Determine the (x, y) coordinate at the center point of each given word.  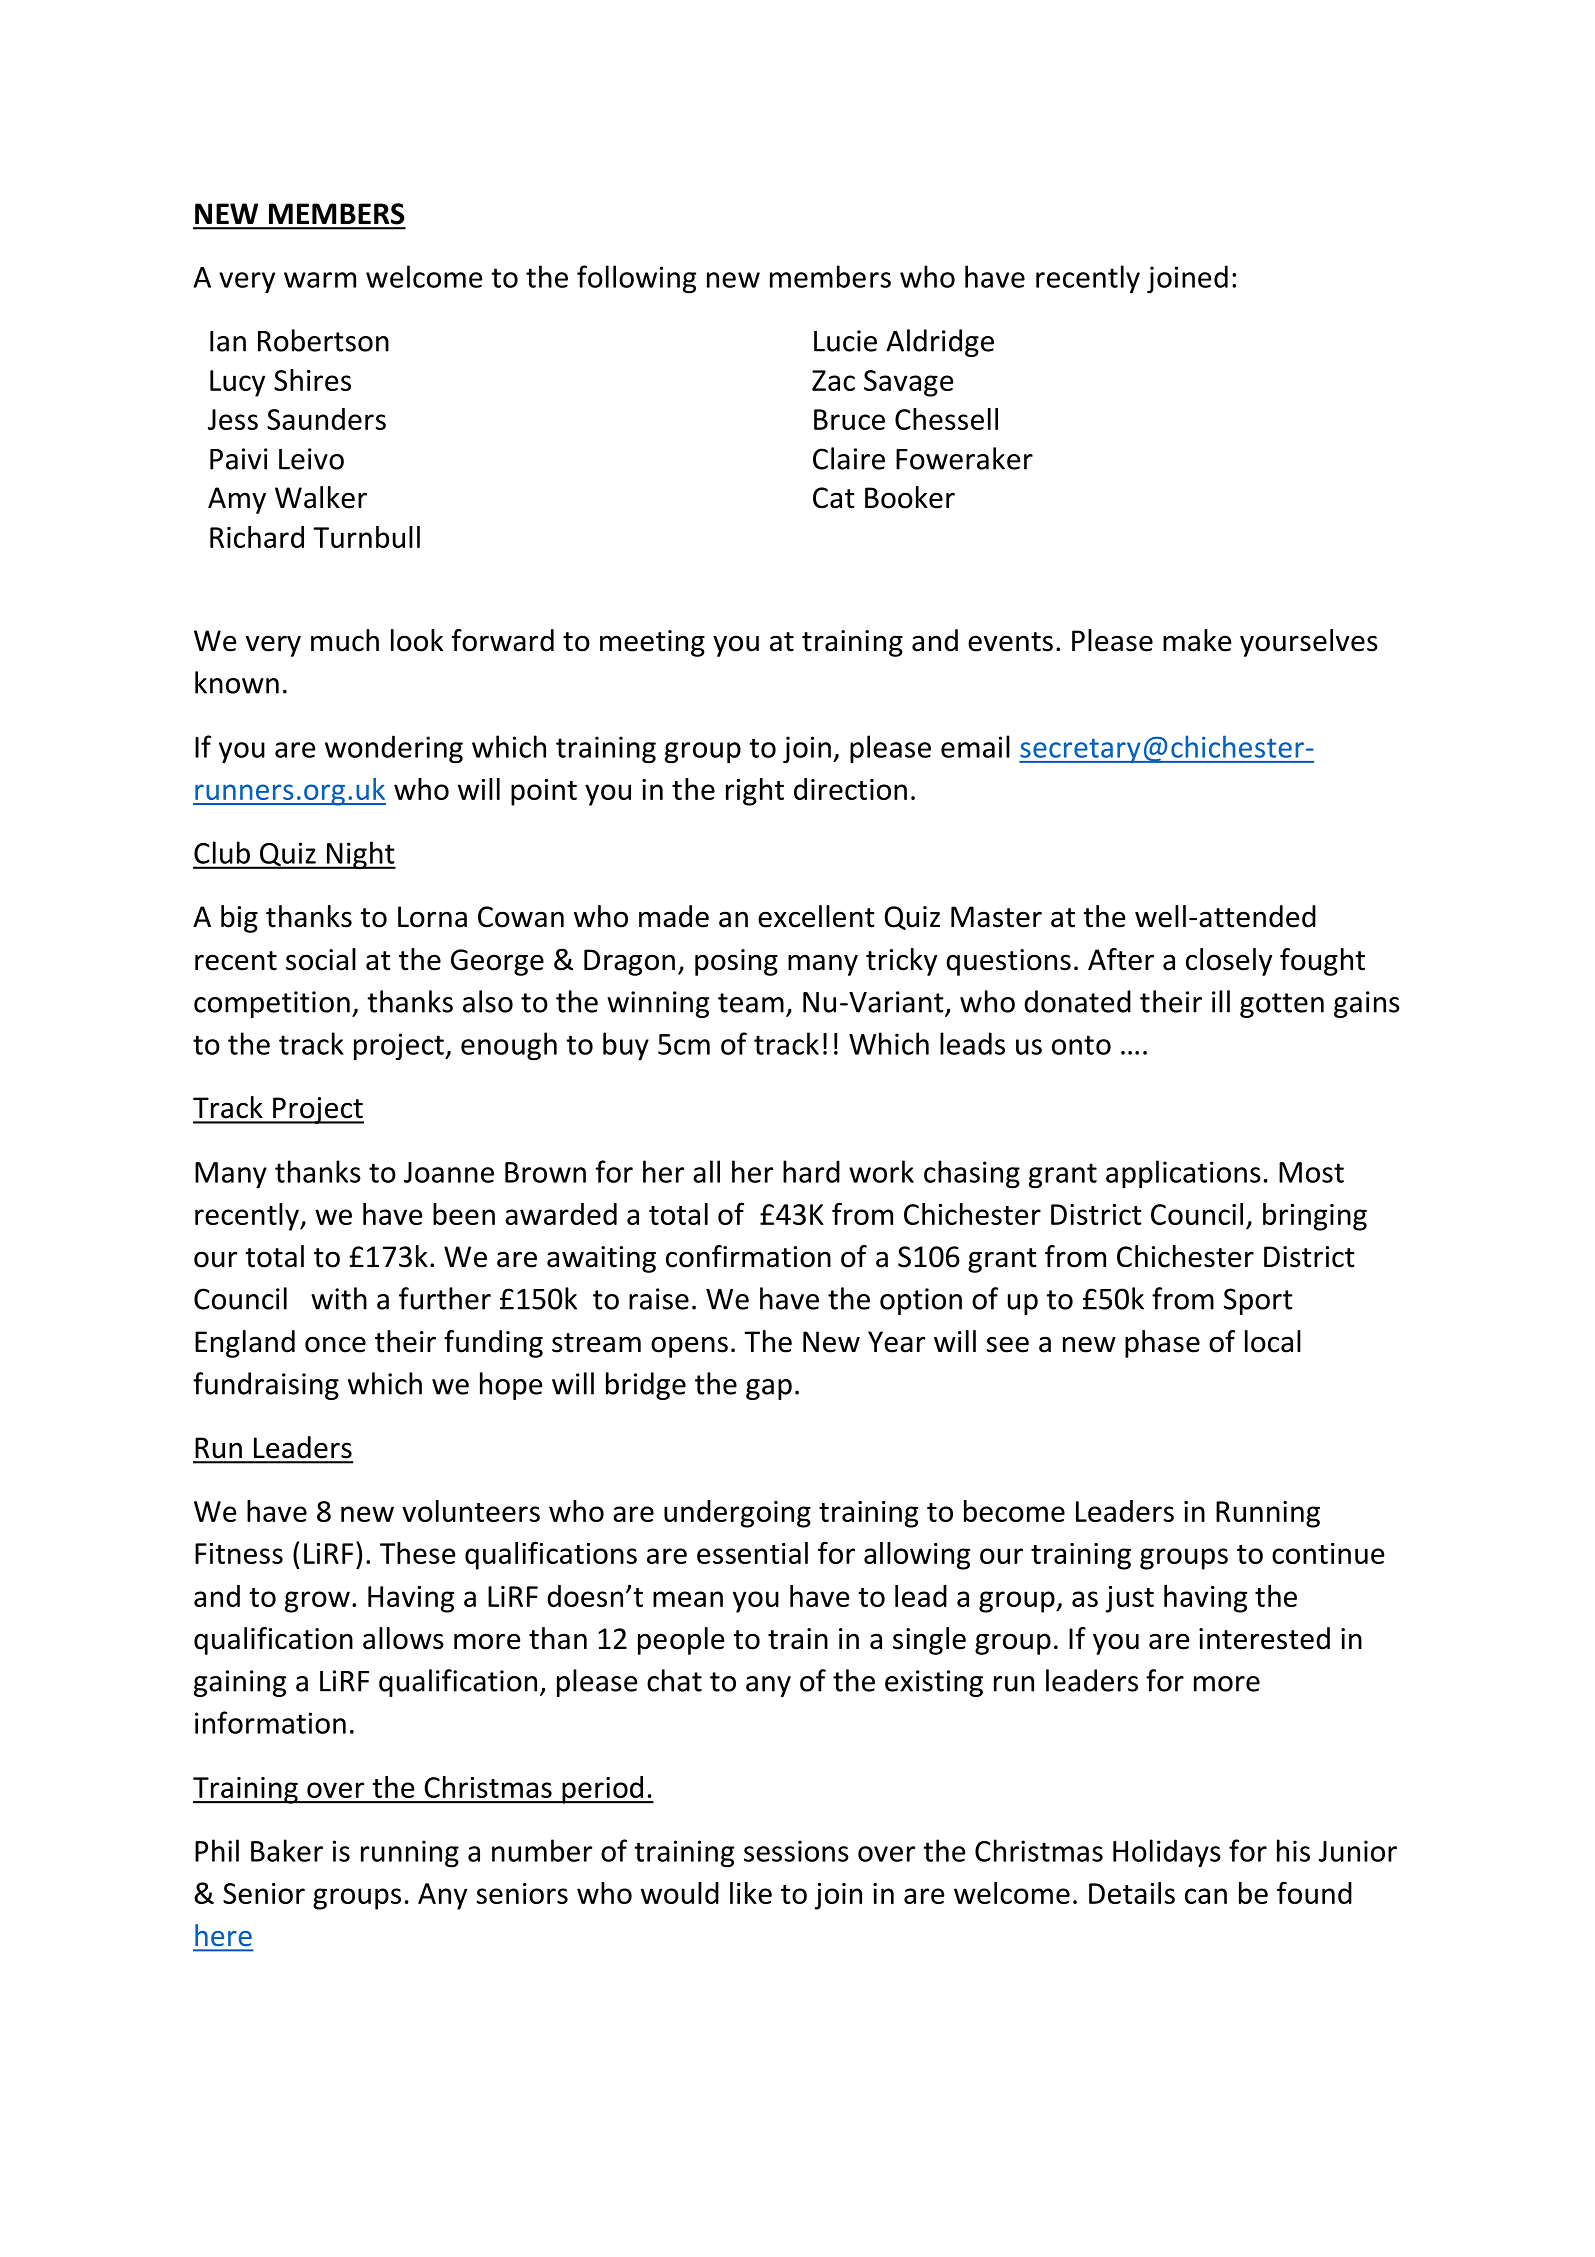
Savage (909, 383)
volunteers (471, 1511)
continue (1328, 1553)
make (1197, 640)
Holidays (1167, 1853)
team (751, 1003)
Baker (287, 1850)
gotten (1282, 1005)
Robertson (323, 340)
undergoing (737, 1514)
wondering (394, 749)
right (755, 792)
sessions (796, 1851)
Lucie (845, 341)
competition (272, 1004)
